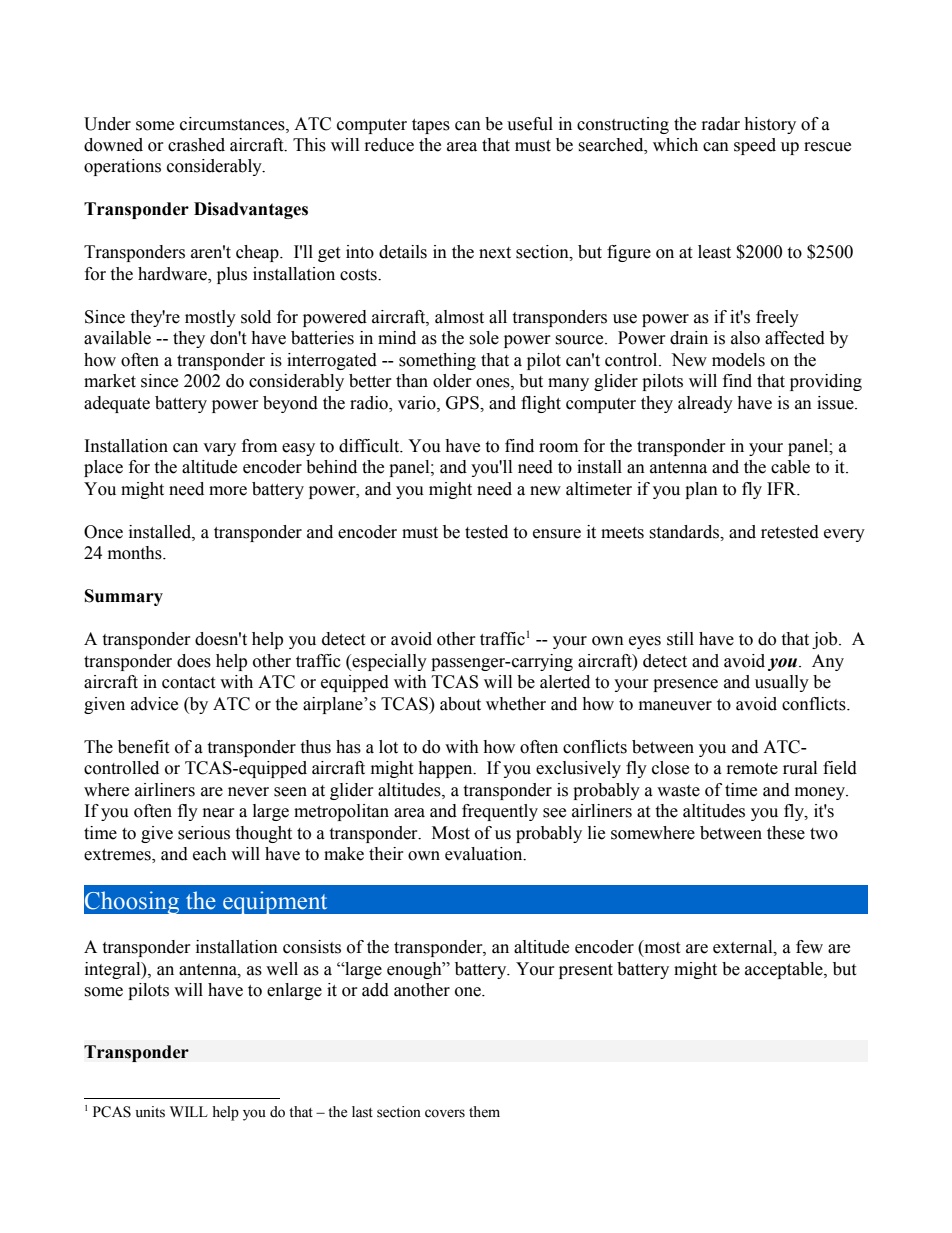  Describe the element at coordinates (755, 146) in the screenshot. I see `speed` at that location.
